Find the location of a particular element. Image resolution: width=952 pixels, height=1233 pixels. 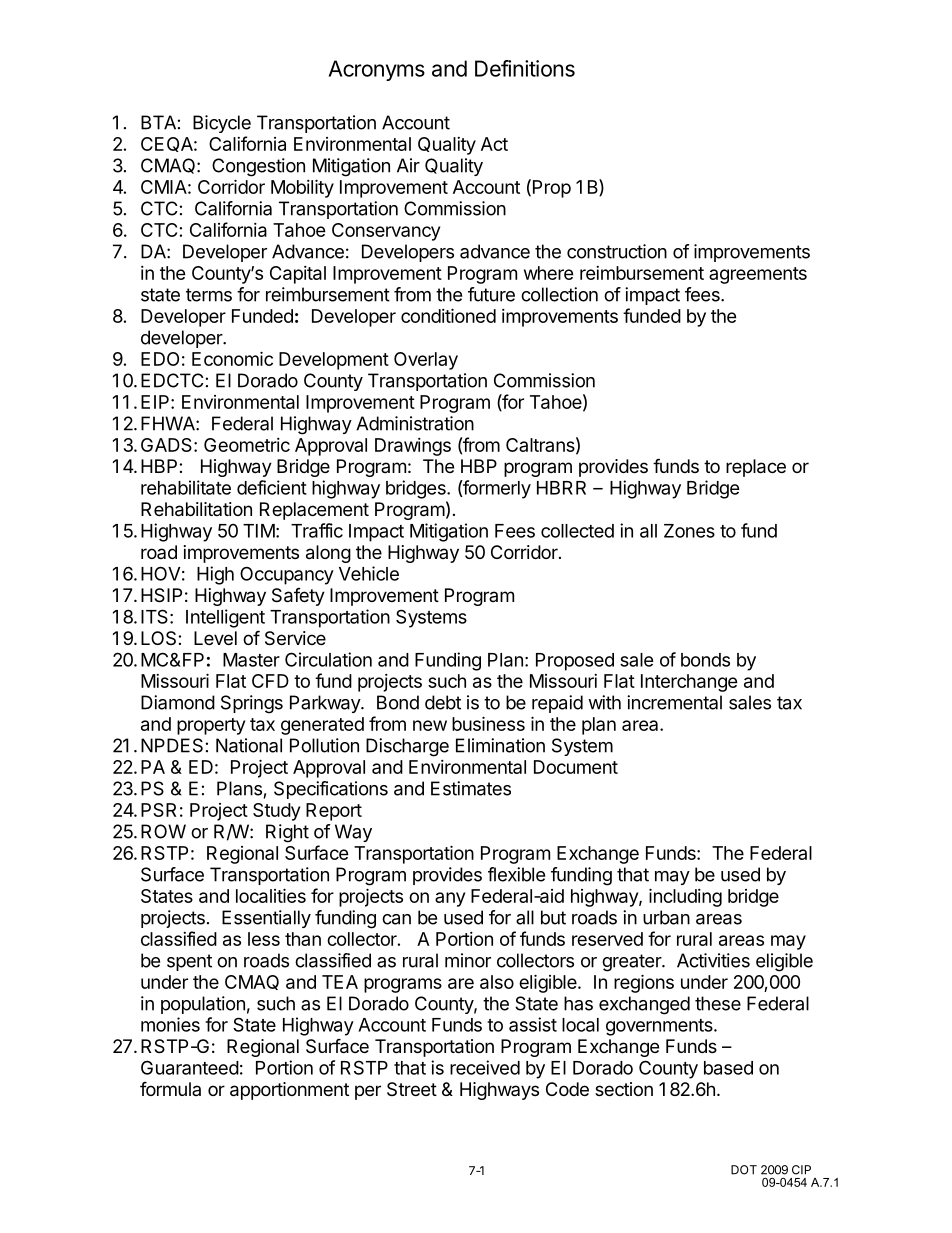

Congestion is located at coordinates (258, 167).
